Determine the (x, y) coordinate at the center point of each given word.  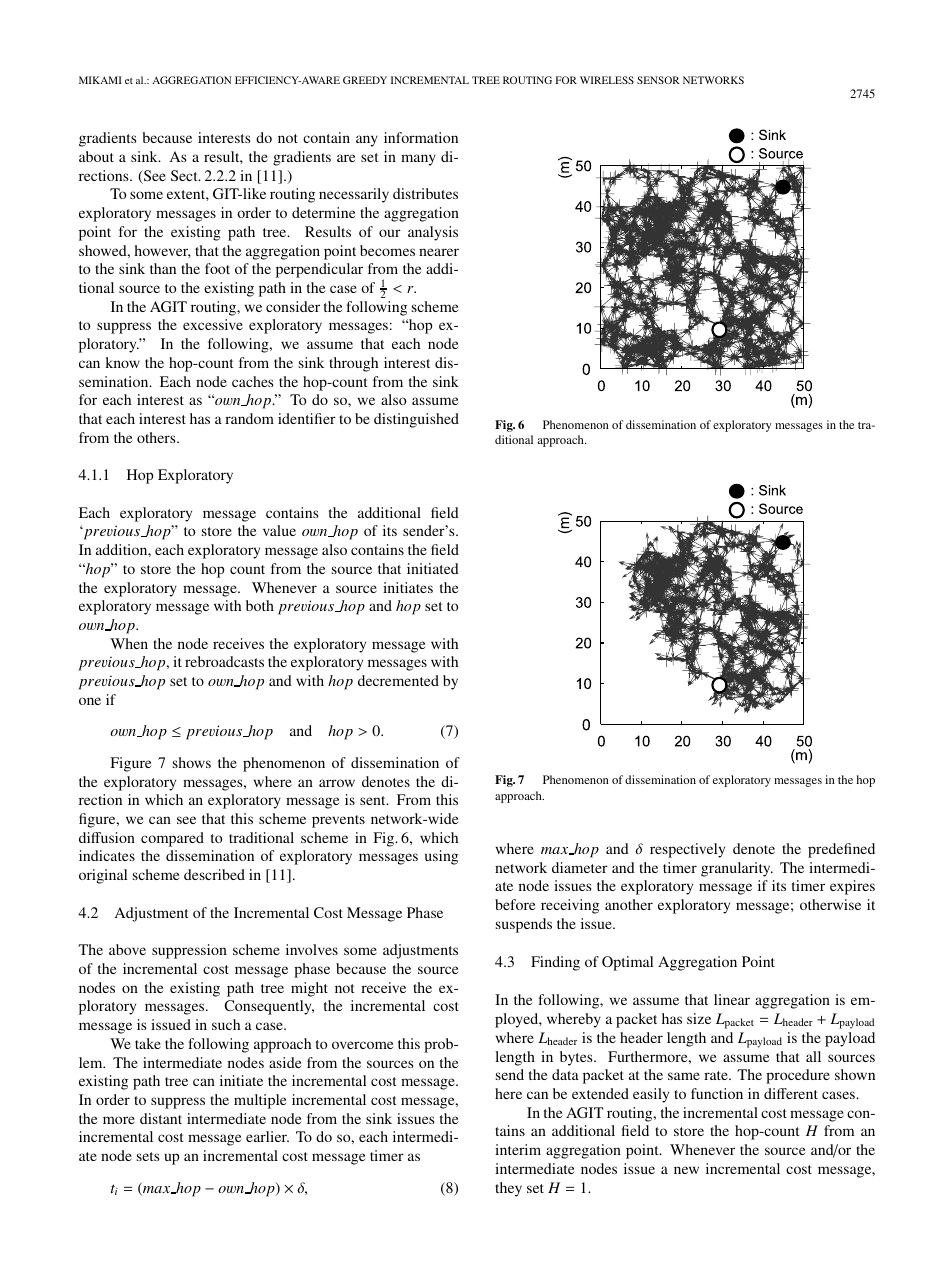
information (421, 137)
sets (148, 1156)
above (127, 949)
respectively (687, 850)
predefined (841, 850)
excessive (213, 324)
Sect (185, 175)
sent (374, 800)
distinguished (416, 420)
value (279, 530)
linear (732, 999)
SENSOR (658, 80)
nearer (439, 252)
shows (192, 762)
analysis (433, 233)
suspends (524, 925)
